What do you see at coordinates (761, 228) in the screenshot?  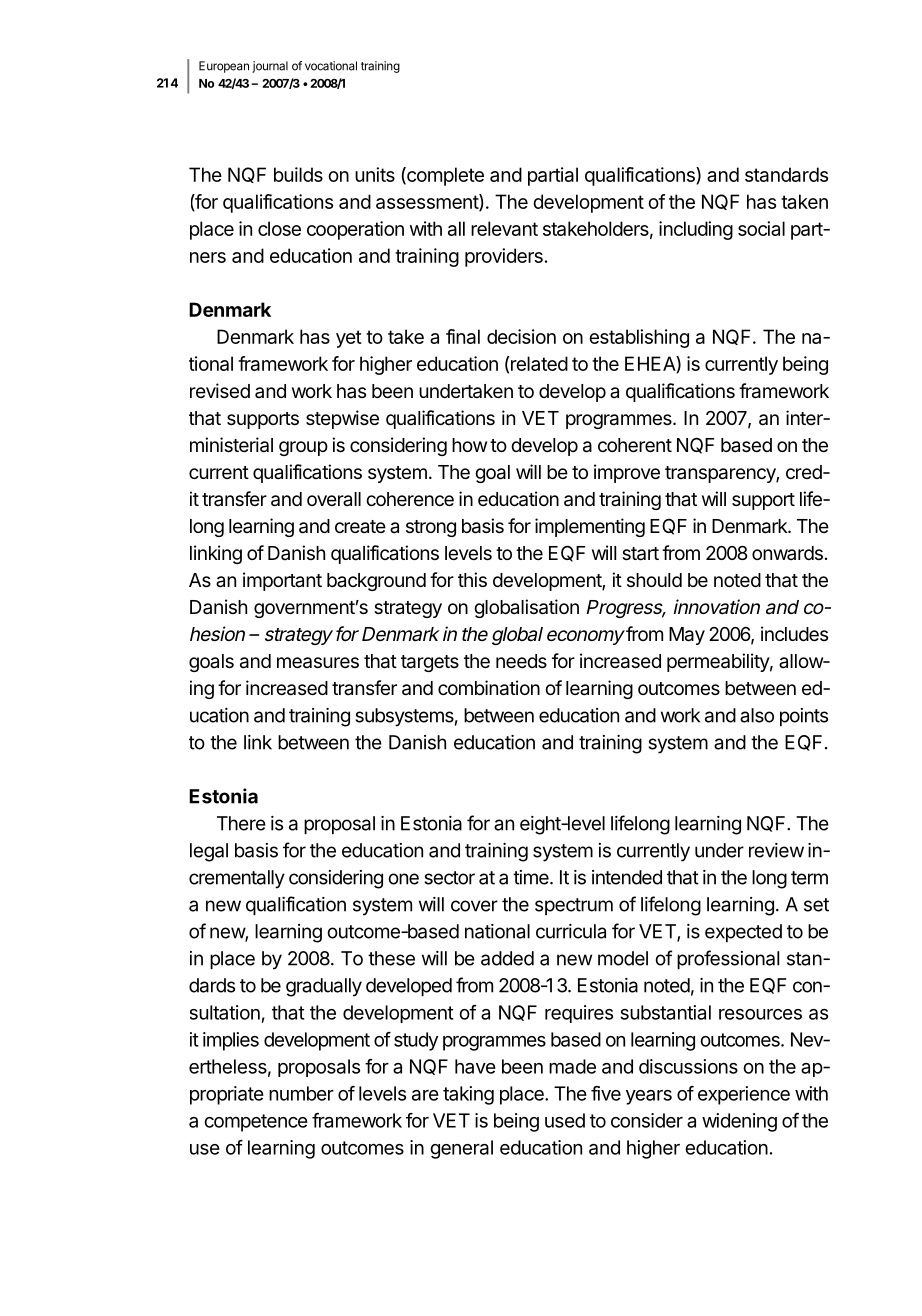 I see `social` at bounding box center [761, 228].
